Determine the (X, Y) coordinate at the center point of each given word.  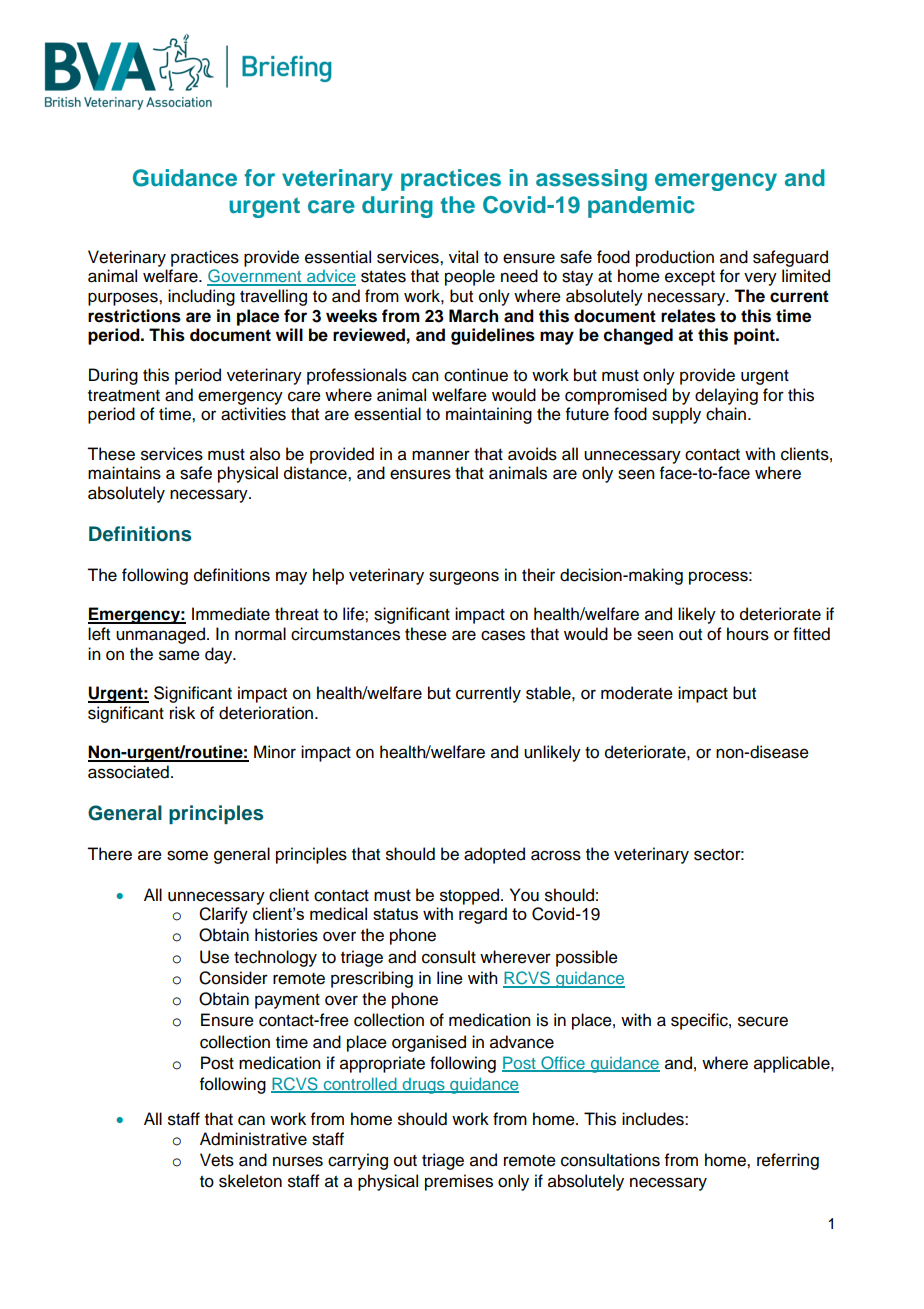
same (179, 655)
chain (727, 414)
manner (441, 455)
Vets (217, 1160)
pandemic (641, 207)
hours (748, 634)
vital (463, 257)
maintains (124, 473)
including (201, 297)
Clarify (223, 915)
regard (483, 915)
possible (587, 958)
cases (503, 635)
